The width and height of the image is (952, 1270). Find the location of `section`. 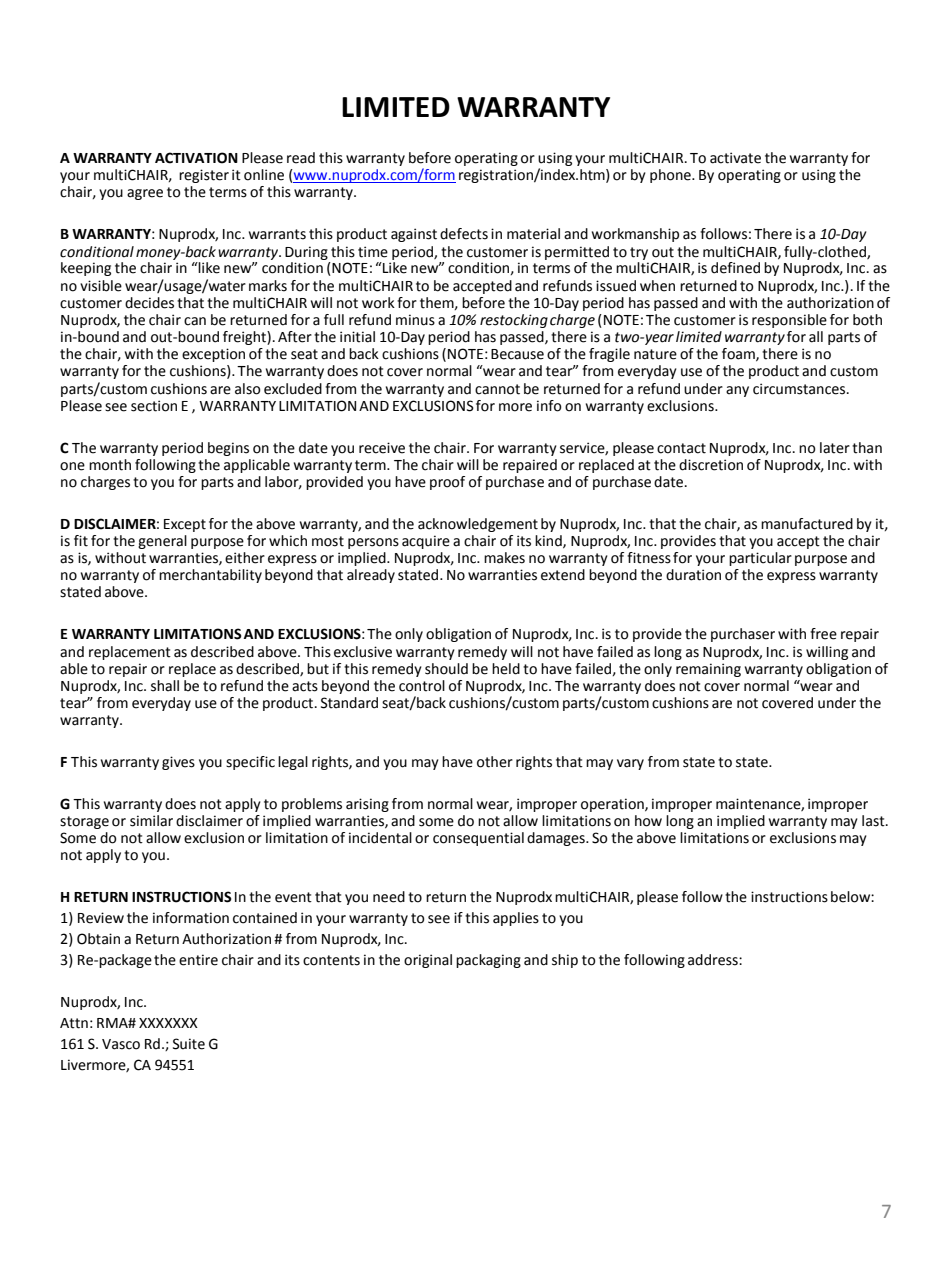

section is located at coordinates (154, 406).
